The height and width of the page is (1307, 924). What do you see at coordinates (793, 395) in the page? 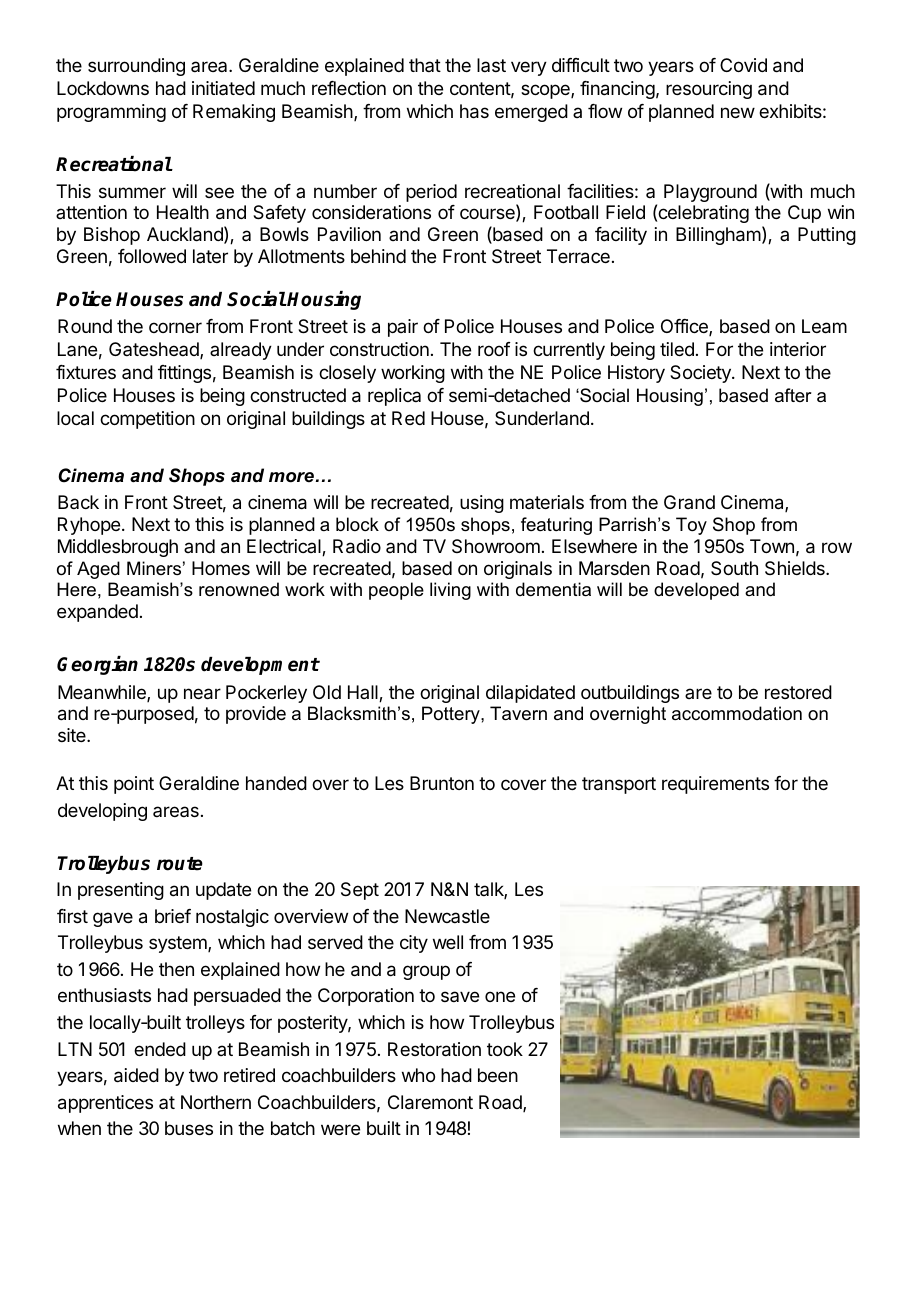
I see `after` at bounding box center [793, 395].
